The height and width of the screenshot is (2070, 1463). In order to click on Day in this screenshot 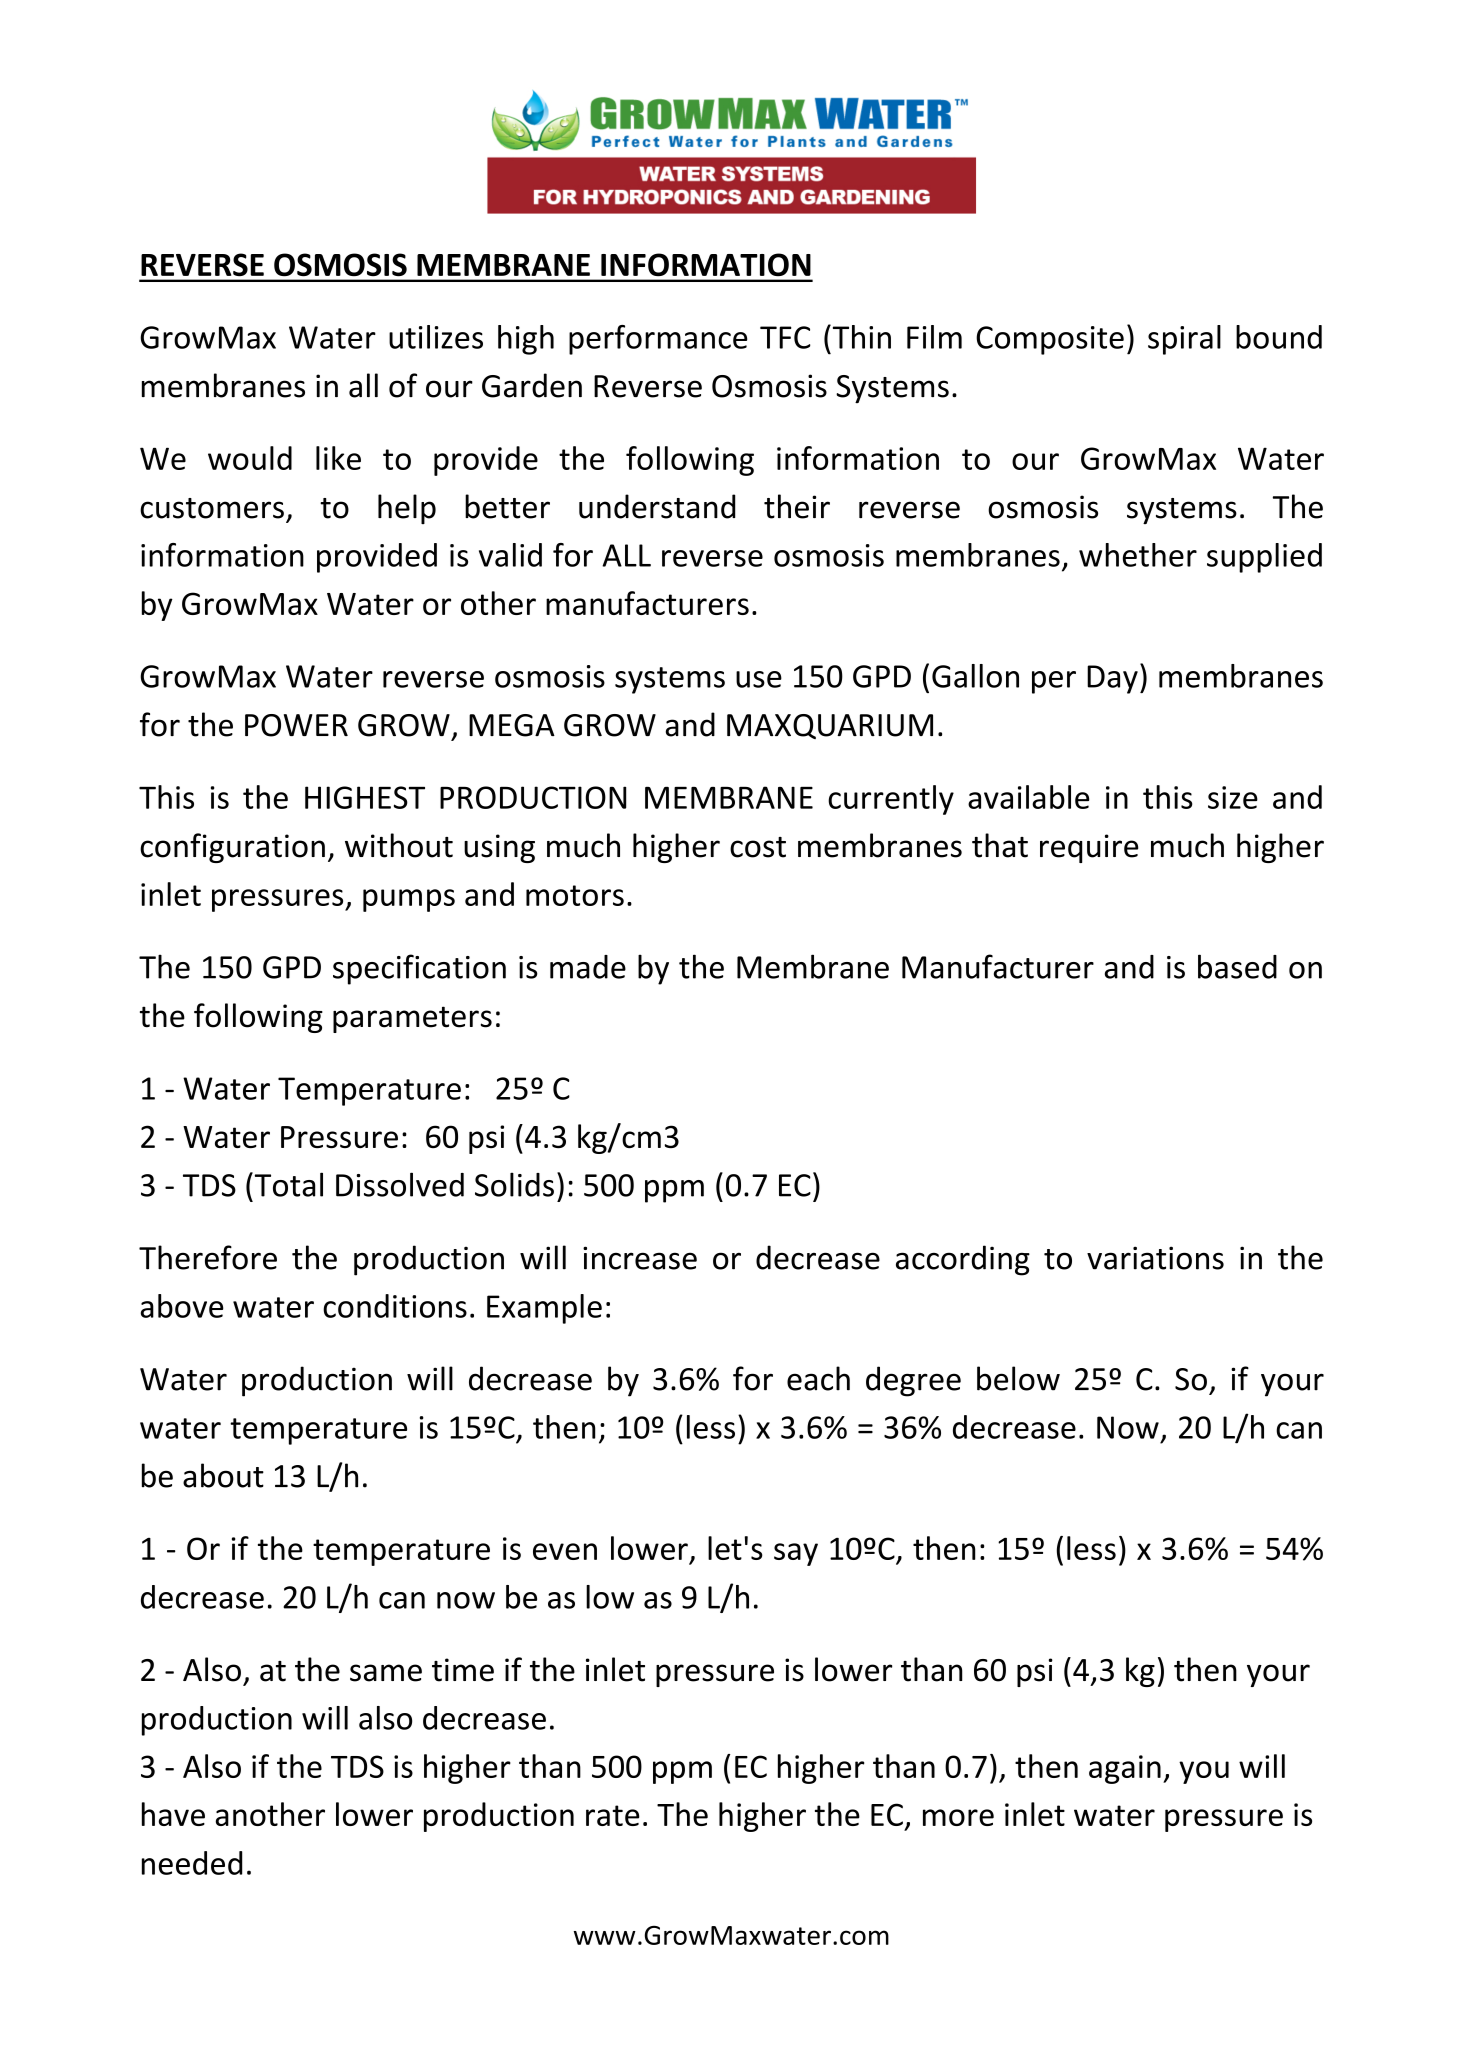, I will do `click(1112, 679)`.
